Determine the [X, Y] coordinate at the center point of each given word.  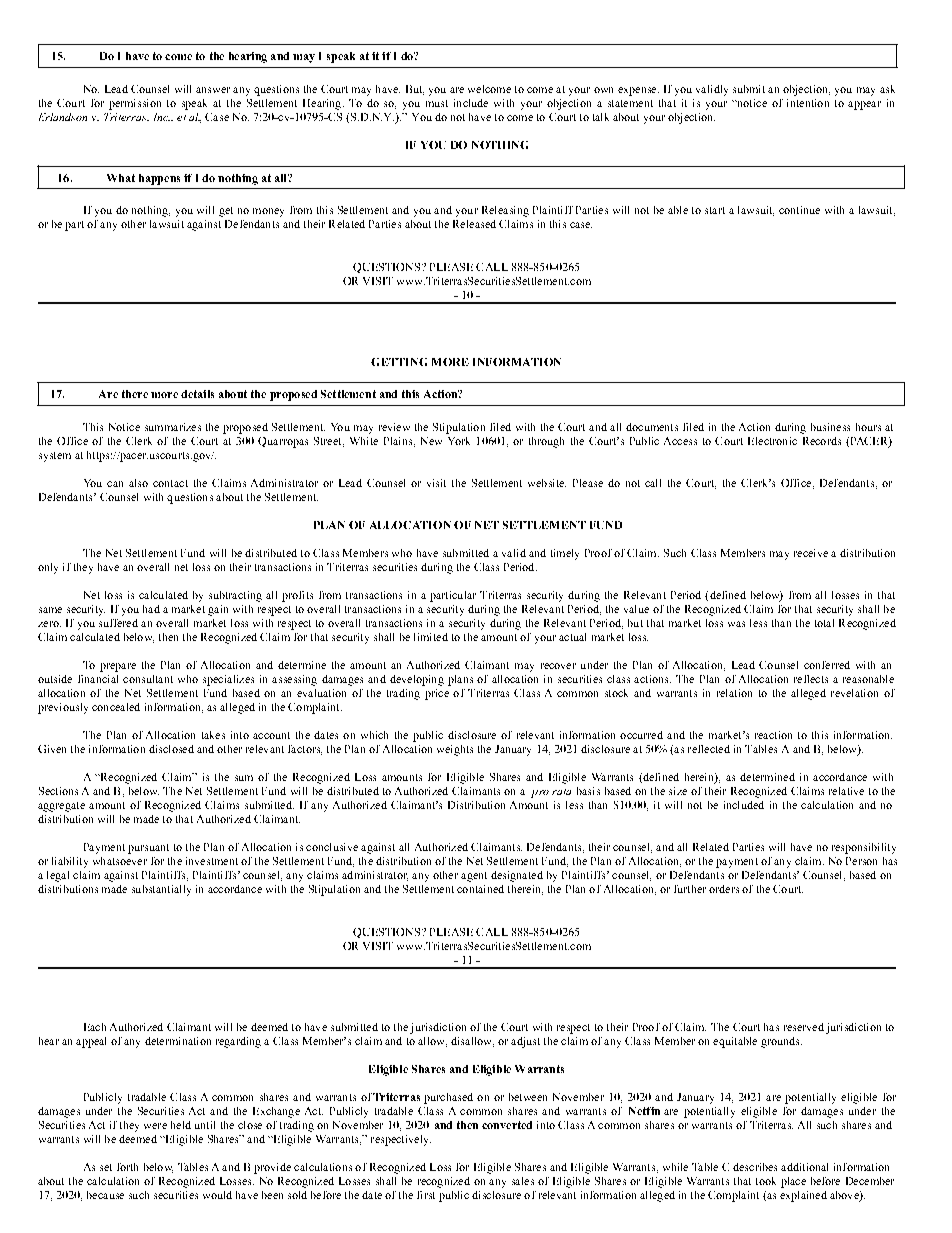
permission [135, 104]
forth [127, 1167]
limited [431, 637]
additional [804, 1167]
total [824, 623]
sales [523, 1181]
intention [808, 103]
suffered [118, 623]
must [437, 103]
